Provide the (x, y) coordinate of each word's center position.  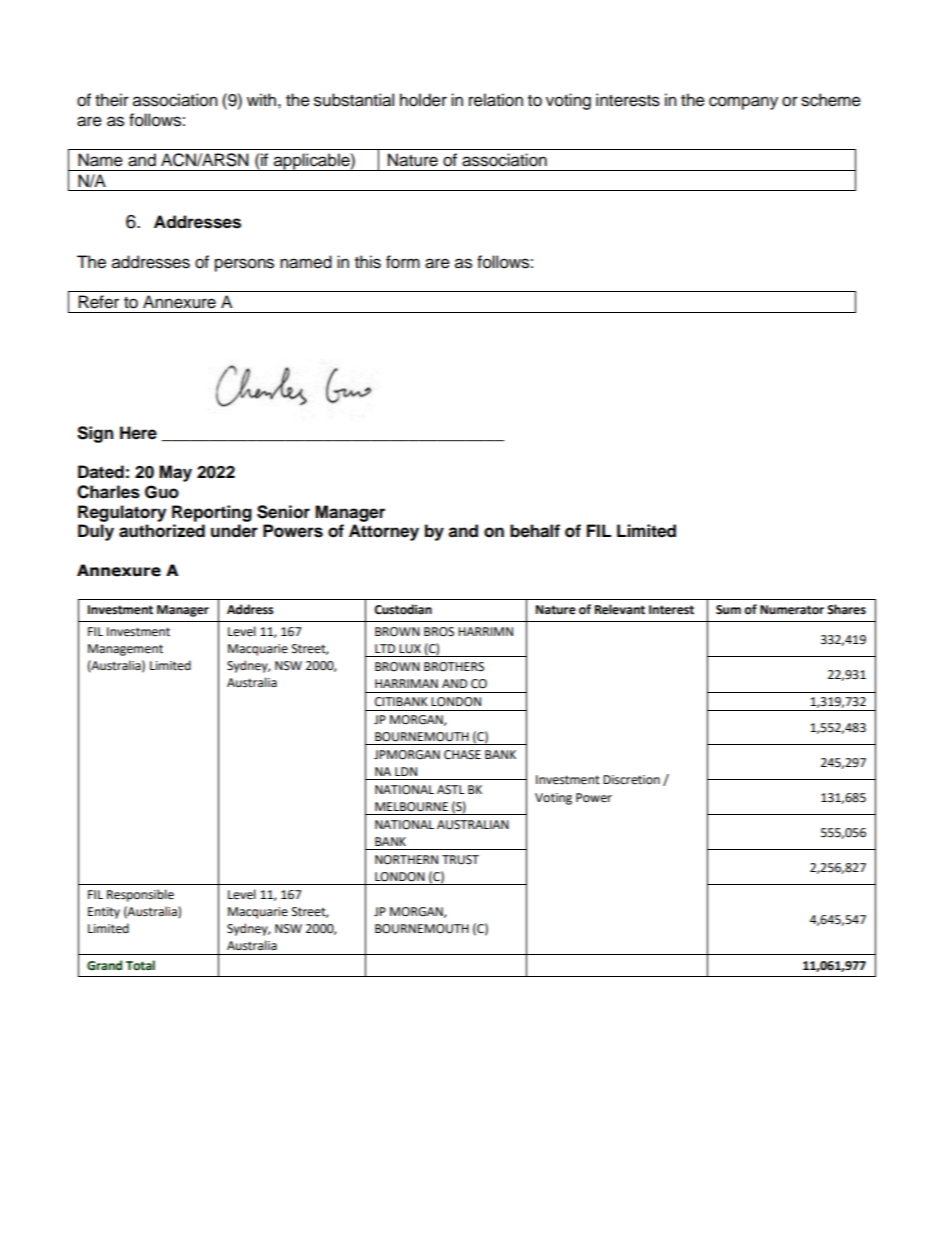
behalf (535, 531)
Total (140, 965)
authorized (162, 531)
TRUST (460, 860)
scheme (831, 100)
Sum (728, 610)
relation (496, 100)
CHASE (462, 755)
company (743, 103)
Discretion (631, 780)
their (112, 100)
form (403, 262)
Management (125, 650)
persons (244, 265)
